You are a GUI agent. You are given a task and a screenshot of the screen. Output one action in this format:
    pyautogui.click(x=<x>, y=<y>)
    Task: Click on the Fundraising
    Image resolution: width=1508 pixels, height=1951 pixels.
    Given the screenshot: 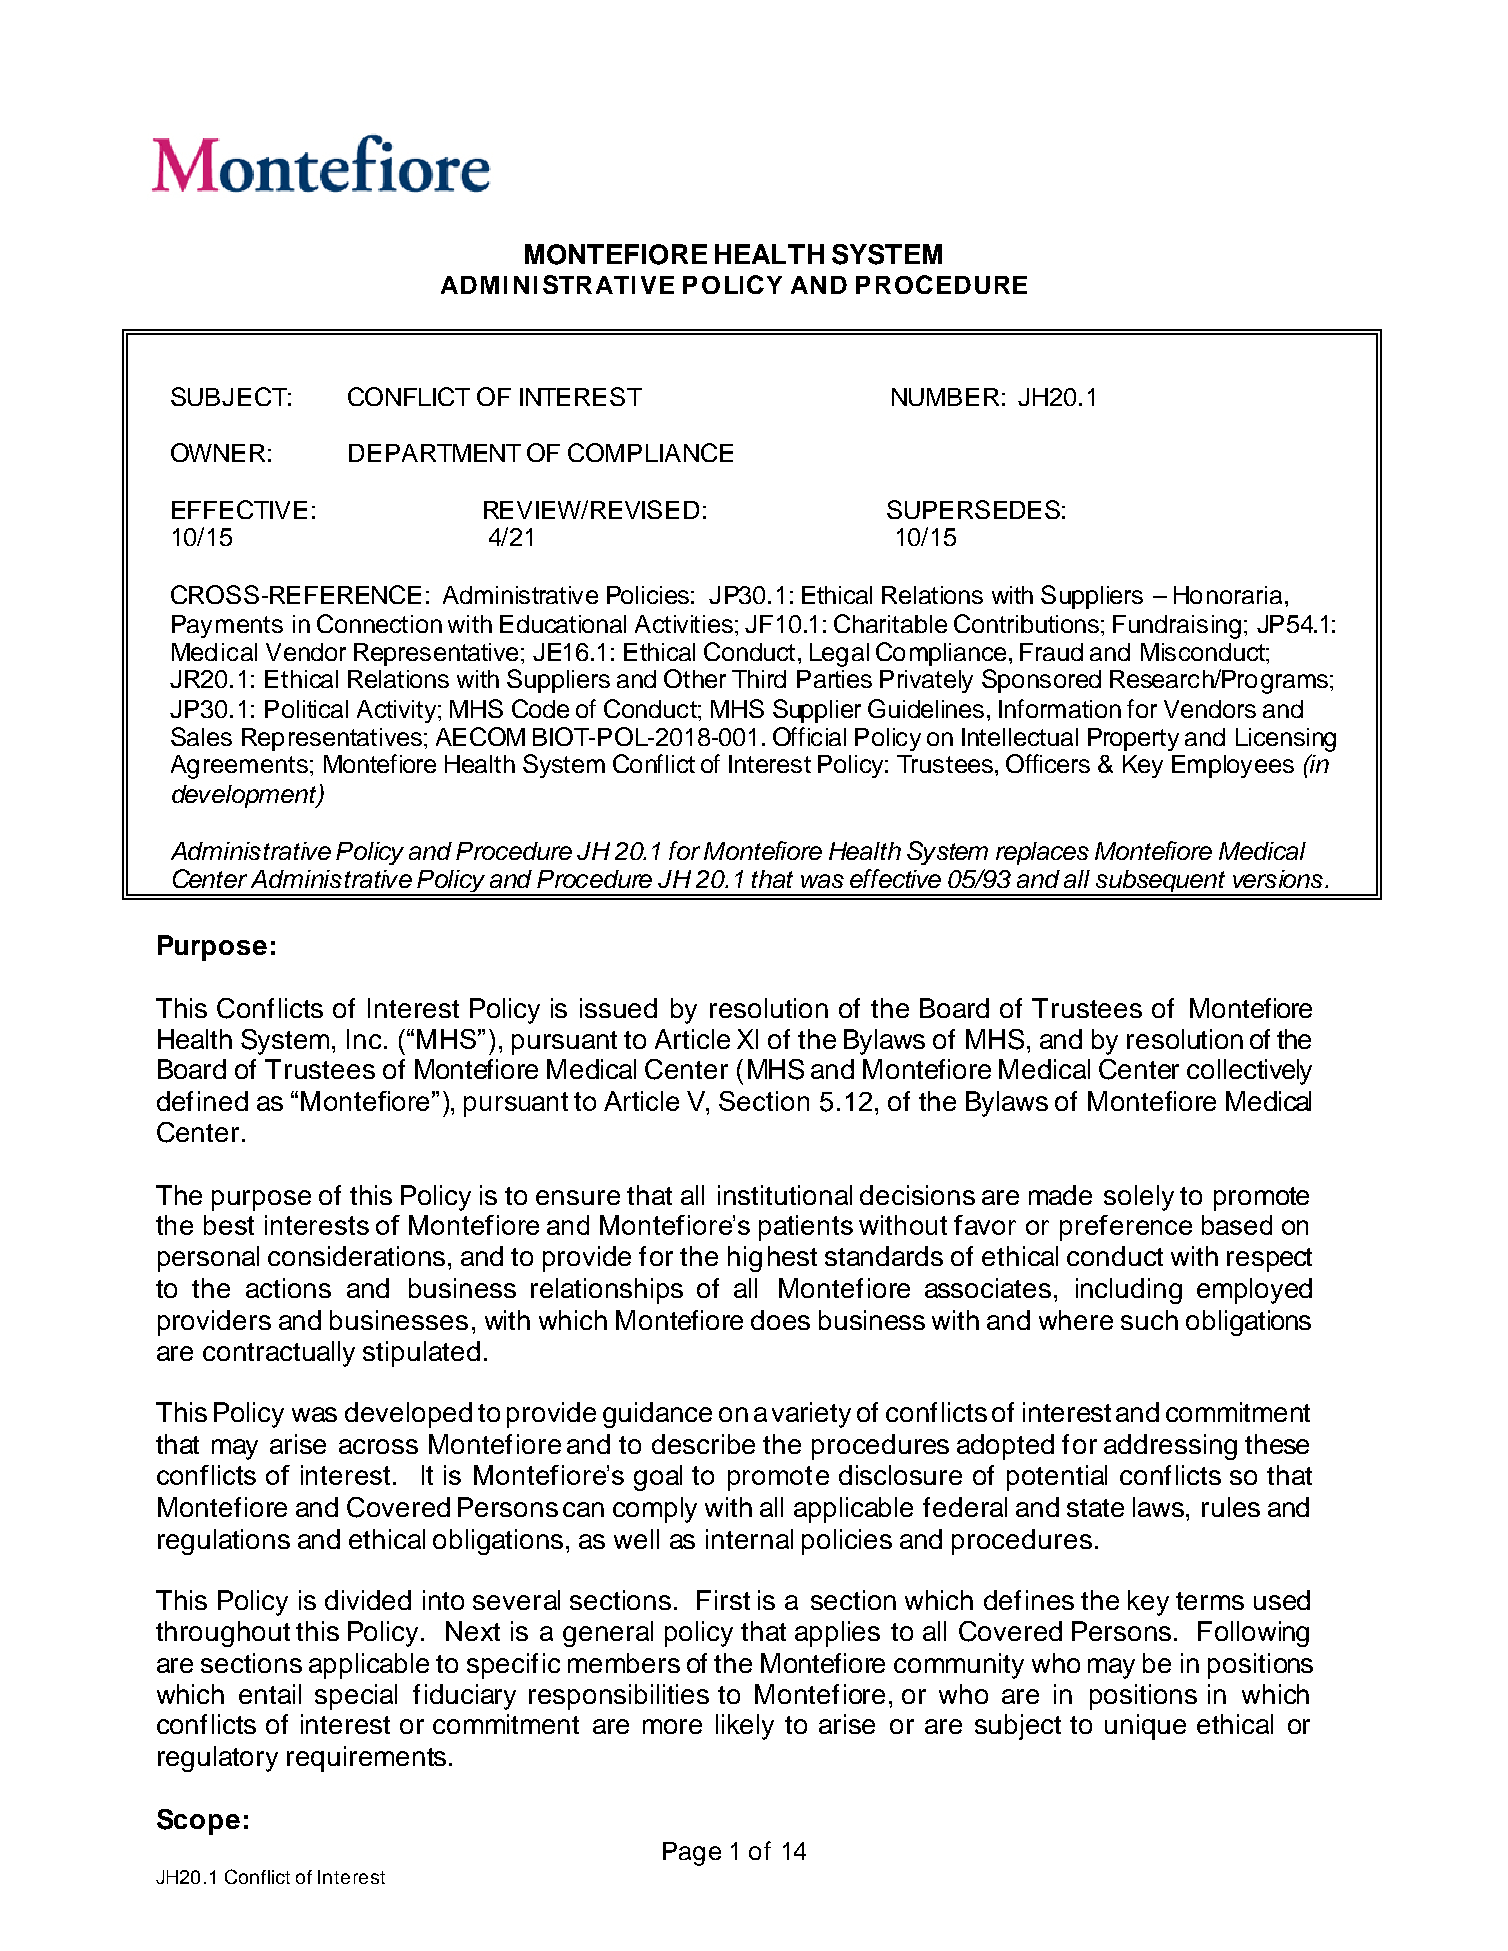 What is the action you would take?
    pyautogui.click(x=1177, y=627)
